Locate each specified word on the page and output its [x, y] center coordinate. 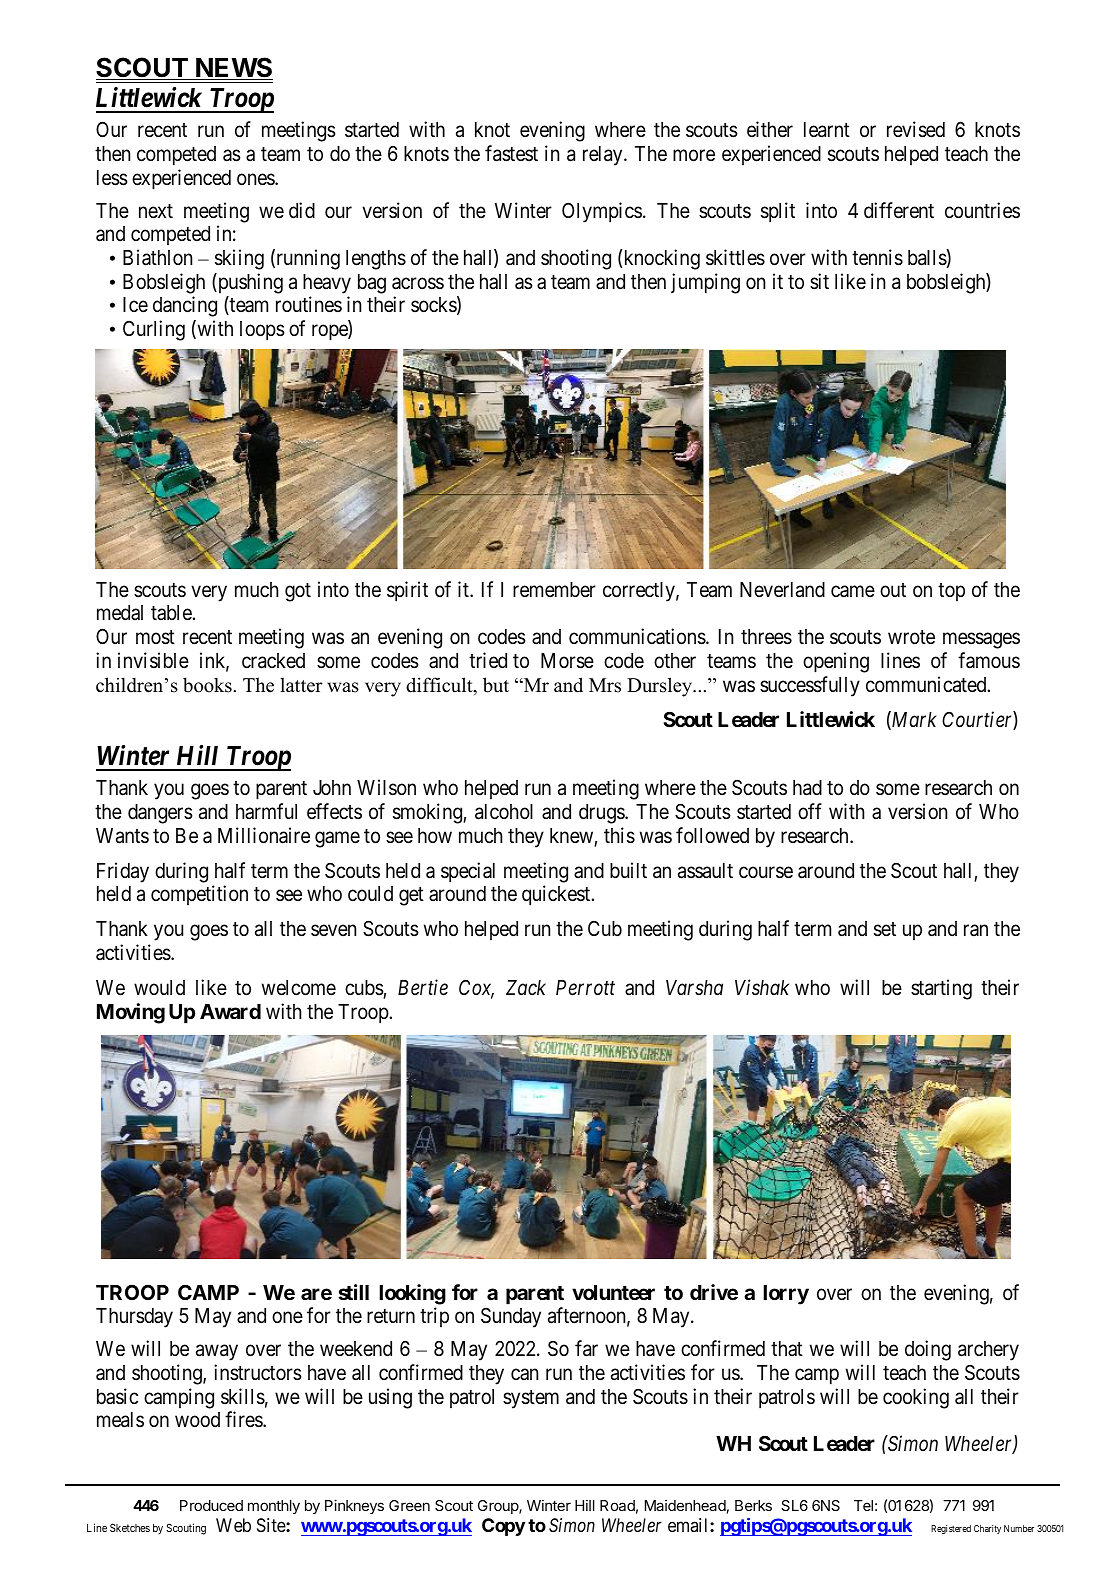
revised [916, 129]
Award [230, 1011]
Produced [211, 1505]
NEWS [233, 68]
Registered [951, 1529]
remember [554, 590]
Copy [503, 1527]
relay [604, 156]
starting [941, 989]
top [951, 592]
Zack [526, 987]
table [172, 613]
